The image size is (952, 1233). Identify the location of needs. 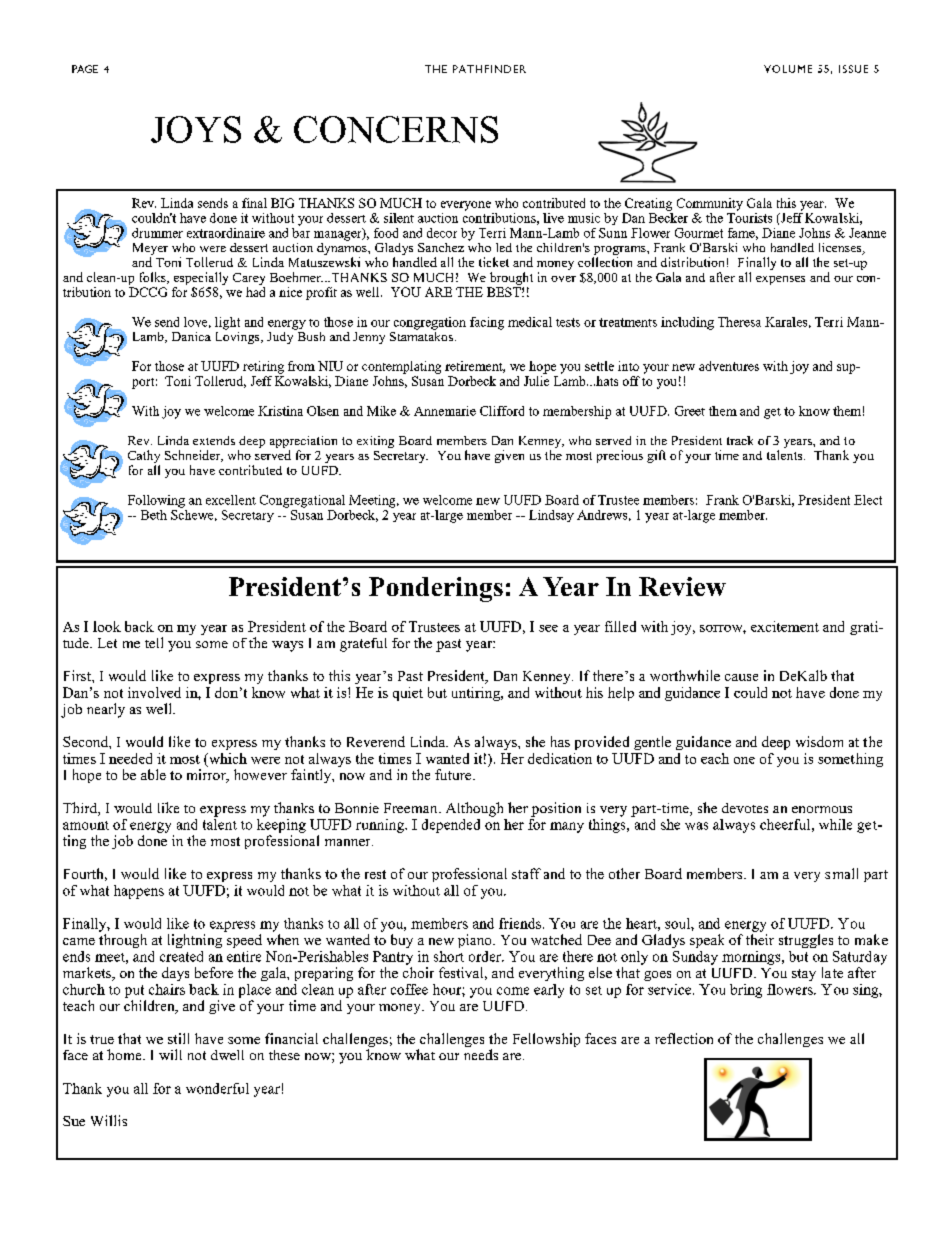
(481, 1054).
